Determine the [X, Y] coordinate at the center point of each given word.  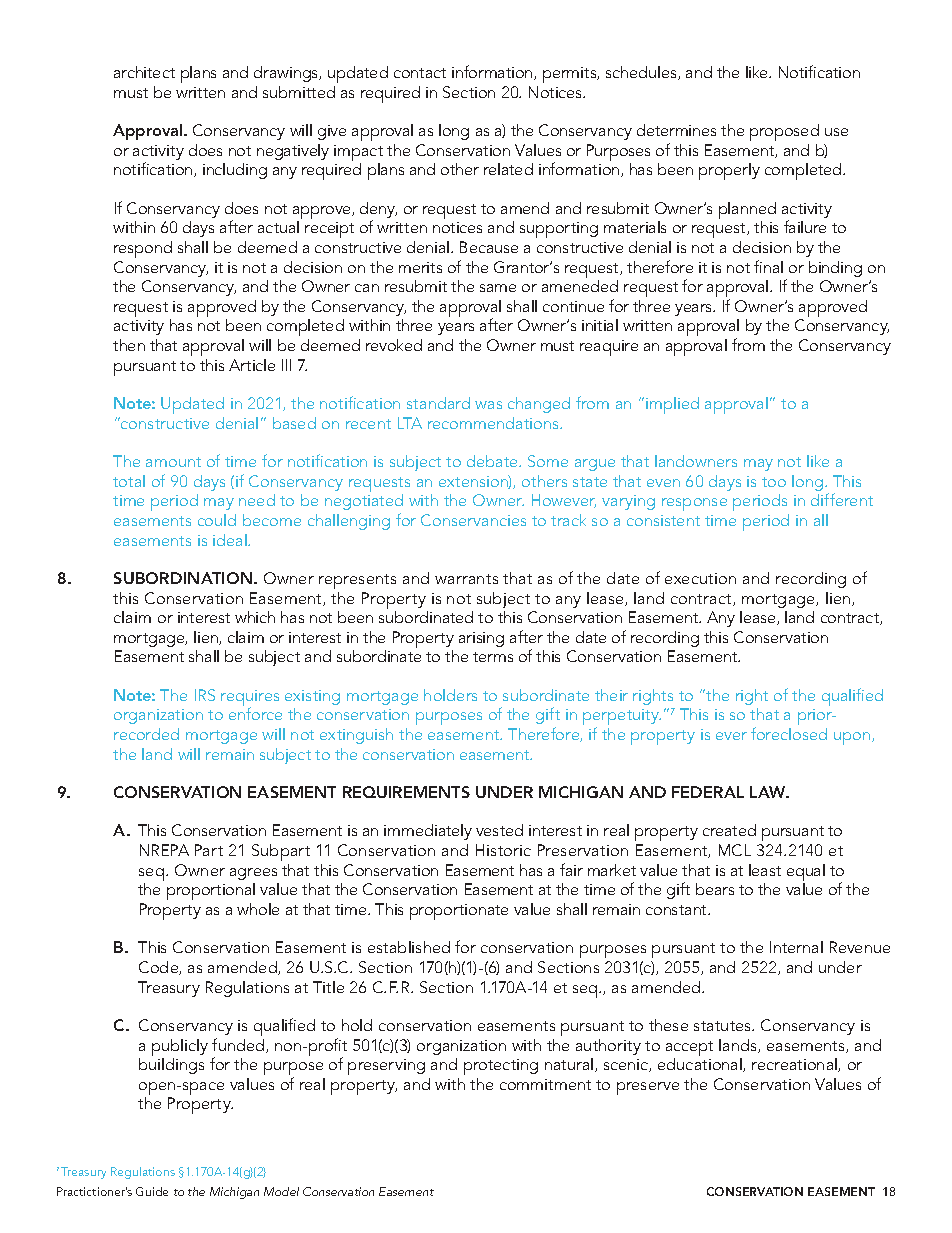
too [774, 482]
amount [173, 462]
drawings [287, 74]
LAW [769, 792]
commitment [545, 1084]
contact [420, 73]
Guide [152, 1191]
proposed [784, 132]
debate [494, 461]
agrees [253, 874]
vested [499, 830]
